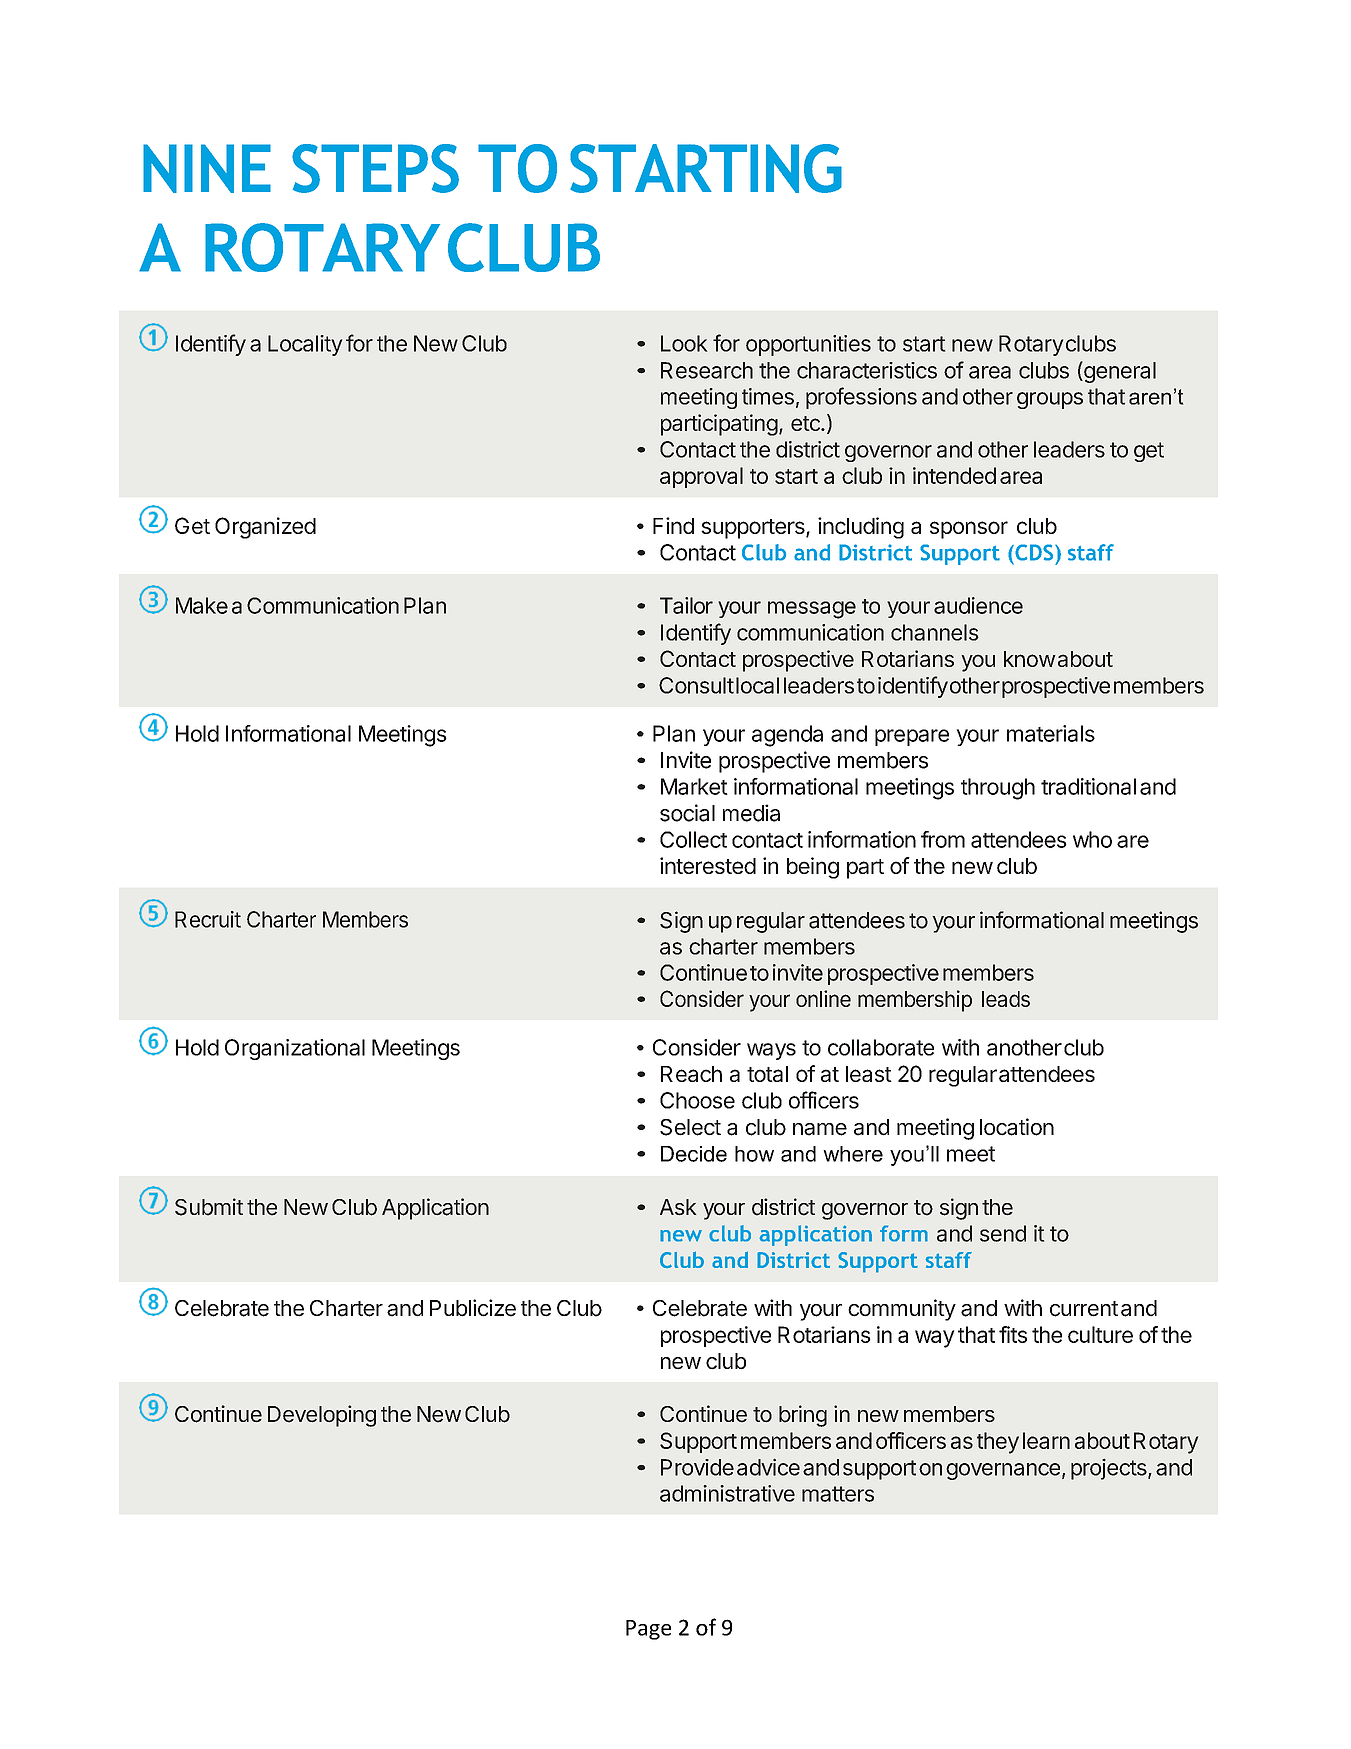 This screenshot has height=1749, width=1351. I want to click on STEPS, so click(375, 168).
